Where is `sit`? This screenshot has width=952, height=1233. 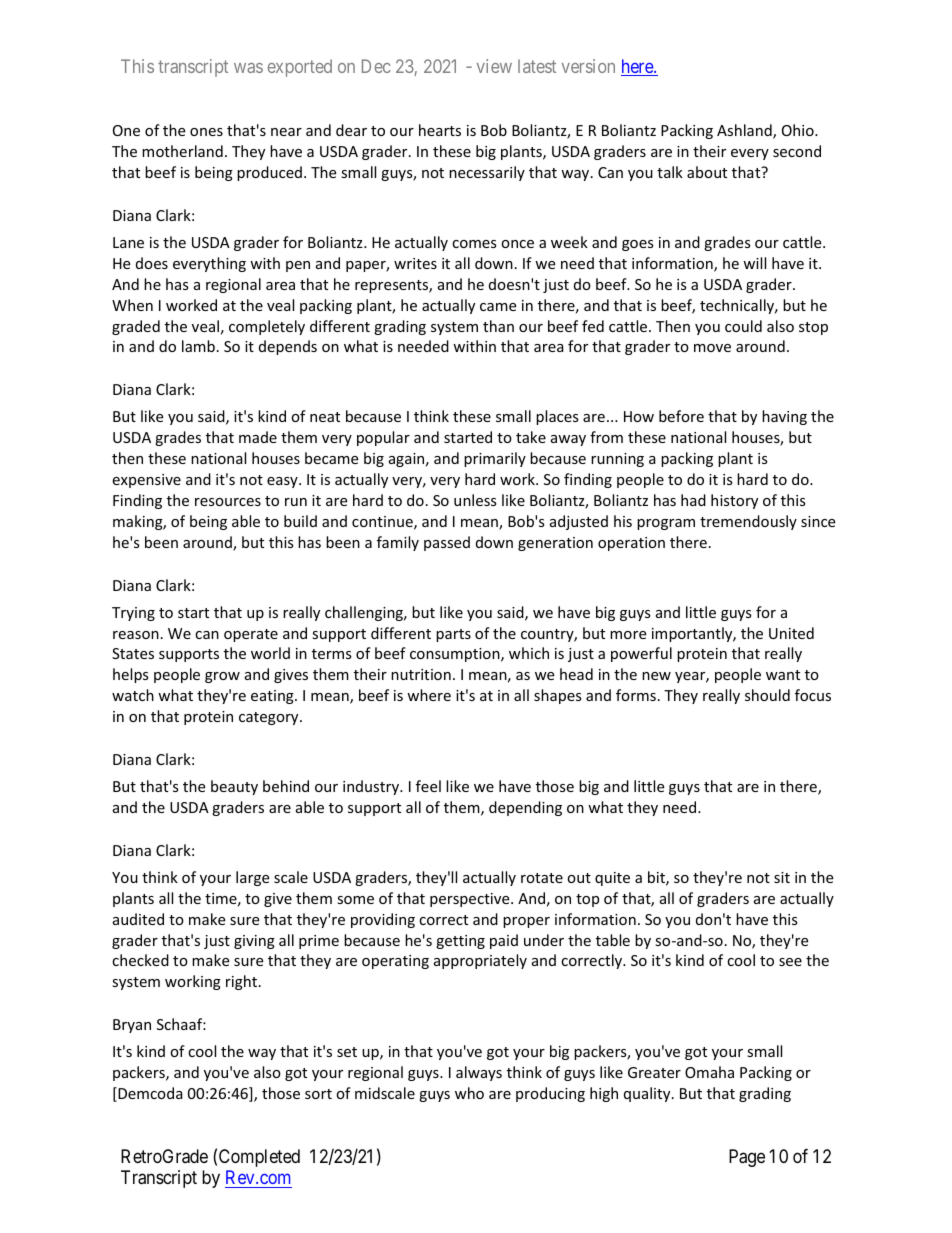
sit is located at coordinates (782, 877).
